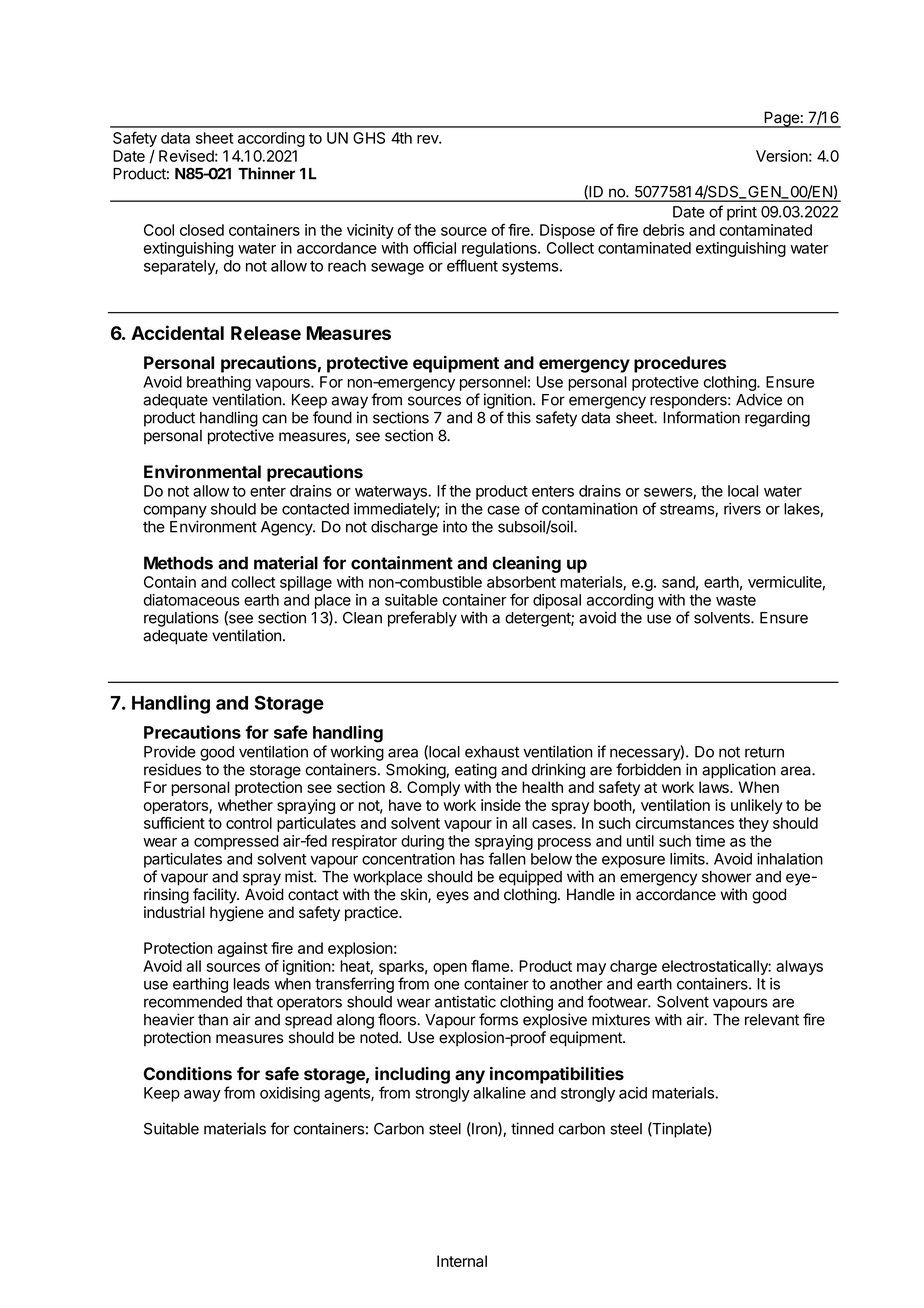  What do you see at coordinates (462, 1261) in the document?
I see `Internal` at bounding box center [462, 1261].
